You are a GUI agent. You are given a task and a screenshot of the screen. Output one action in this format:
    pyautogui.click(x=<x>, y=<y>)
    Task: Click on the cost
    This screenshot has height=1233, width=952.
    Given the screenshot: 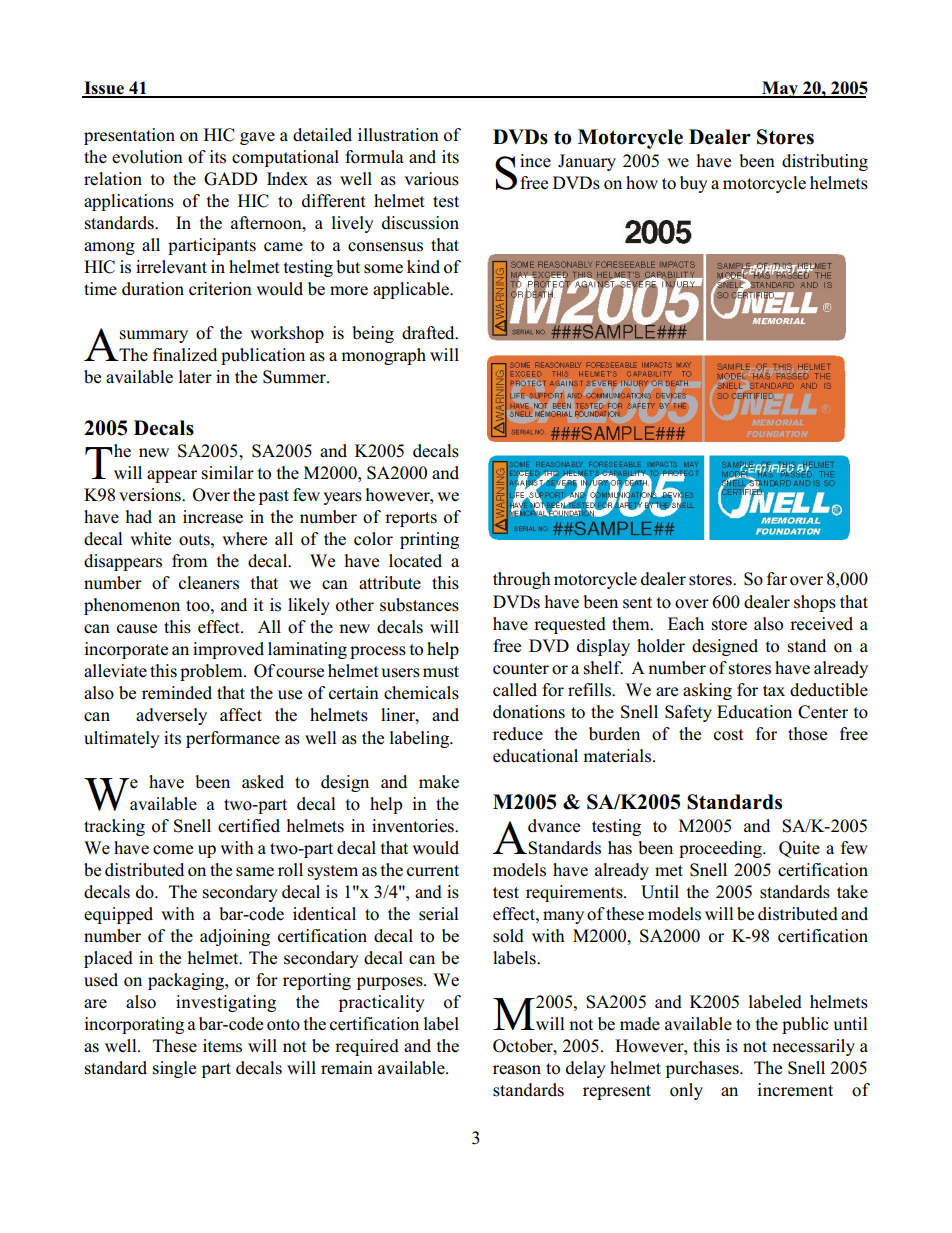 What is the action you would take?
    pyautogui.click(x=729, y=735)
